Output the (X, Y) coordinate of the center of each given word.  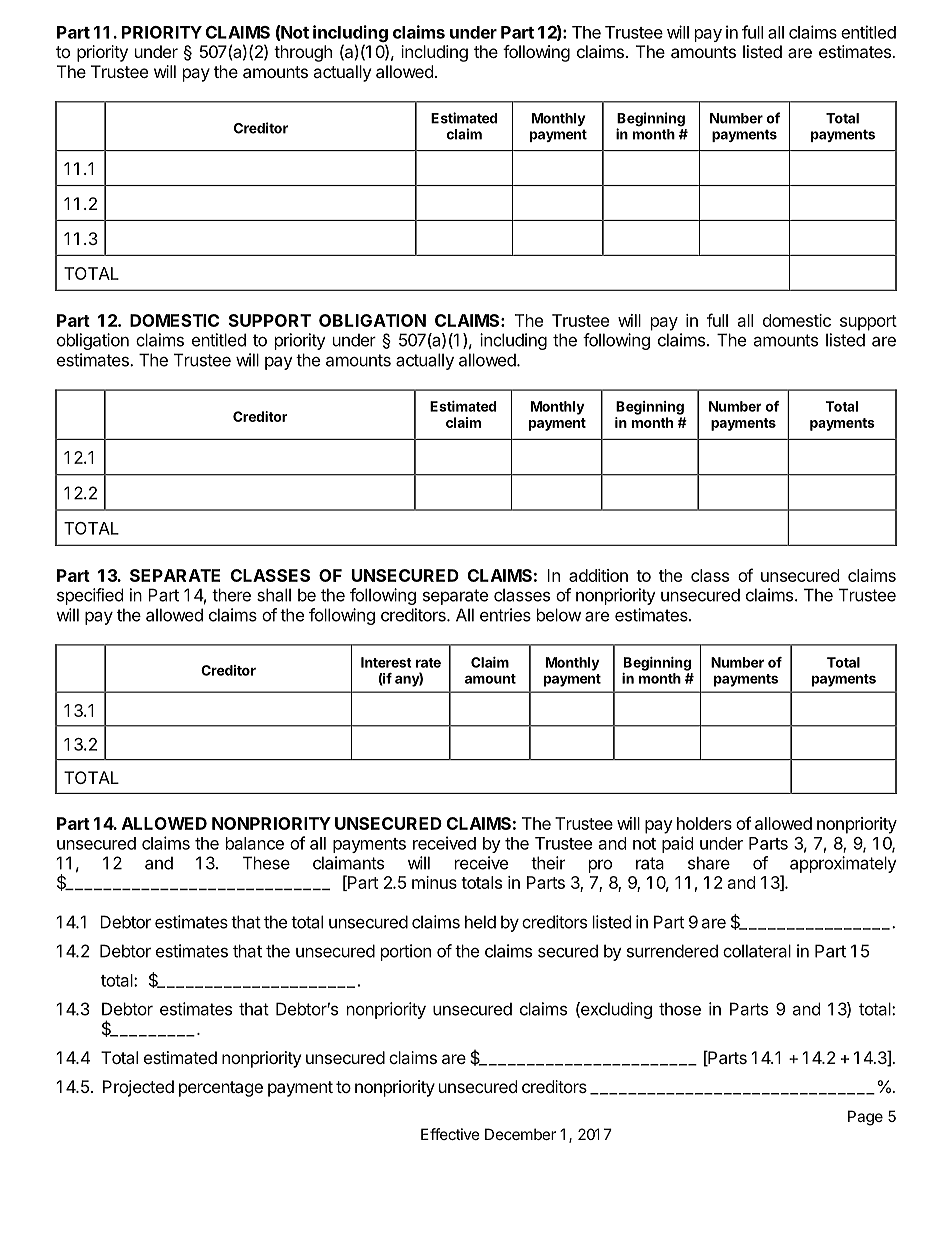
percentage (221, 1089)
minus (434, 882)
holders (704, 823)
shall (274, 595)
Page (865, 1118)
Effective (450, 1134)
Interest (386, 662)
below (559, 615)
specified (90, 596)
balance (255, 843)
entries (505, 615)
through (303, 53)
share (709, 863)
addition (598, 575)
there (231, 595)
